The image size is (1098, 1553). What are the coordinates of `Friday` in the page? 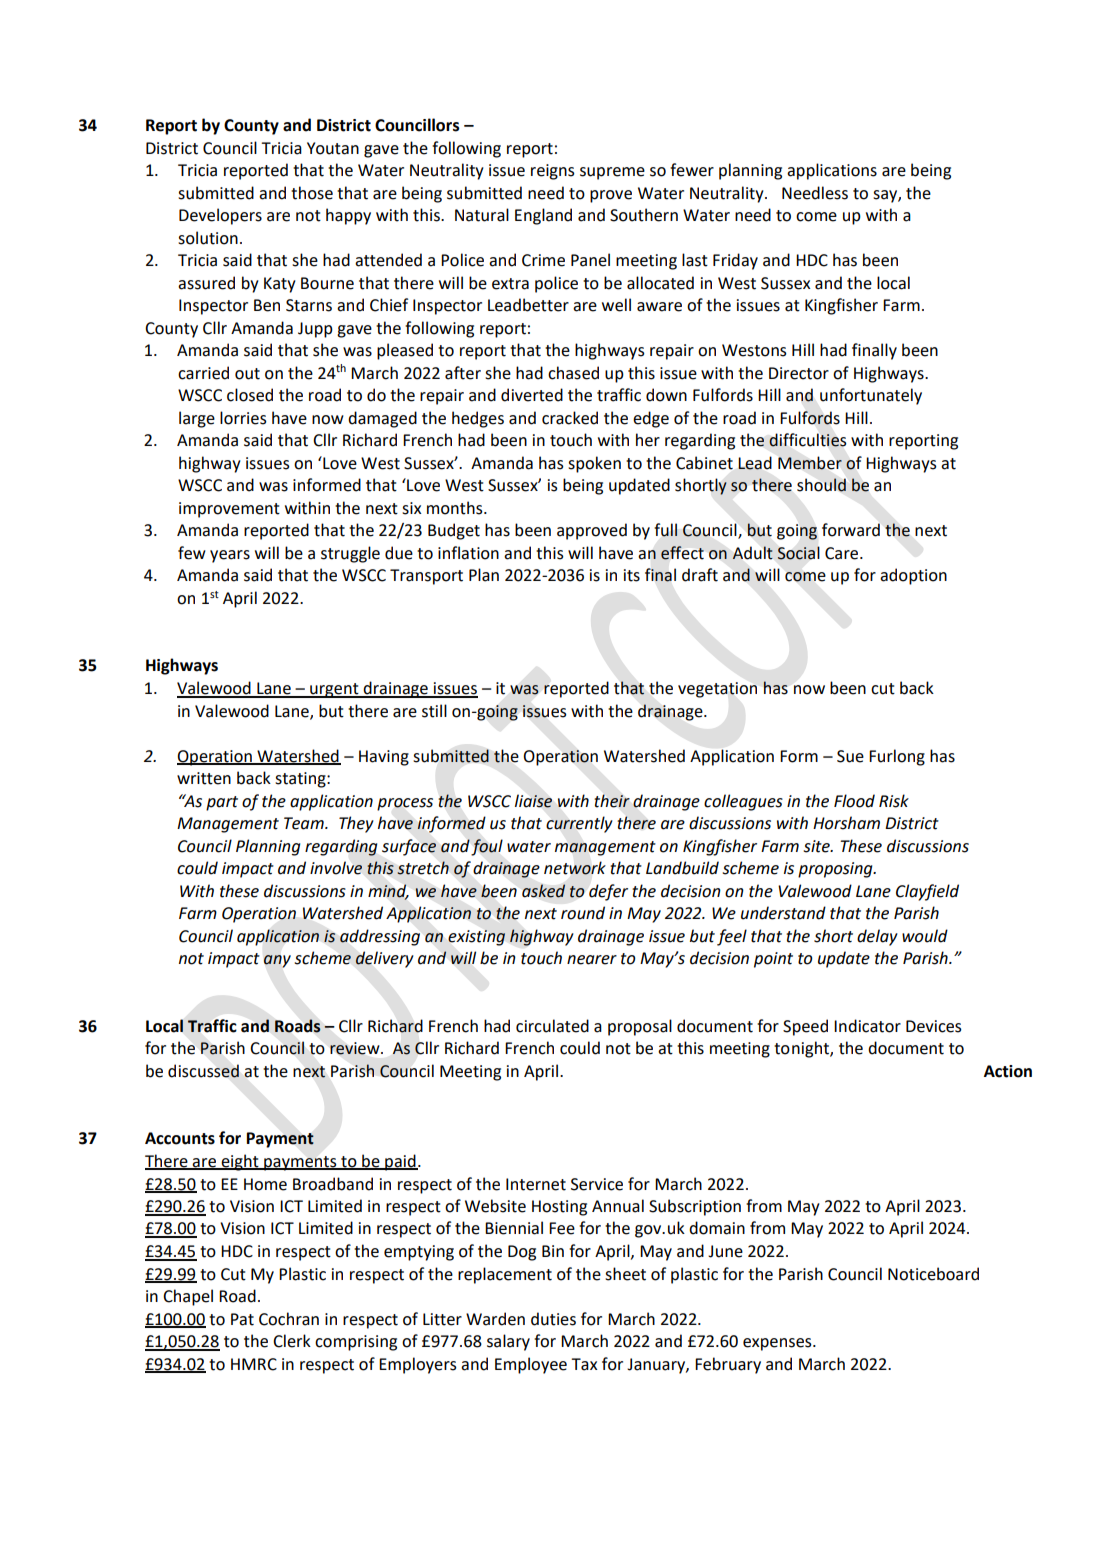 It's located at (735, 261).
